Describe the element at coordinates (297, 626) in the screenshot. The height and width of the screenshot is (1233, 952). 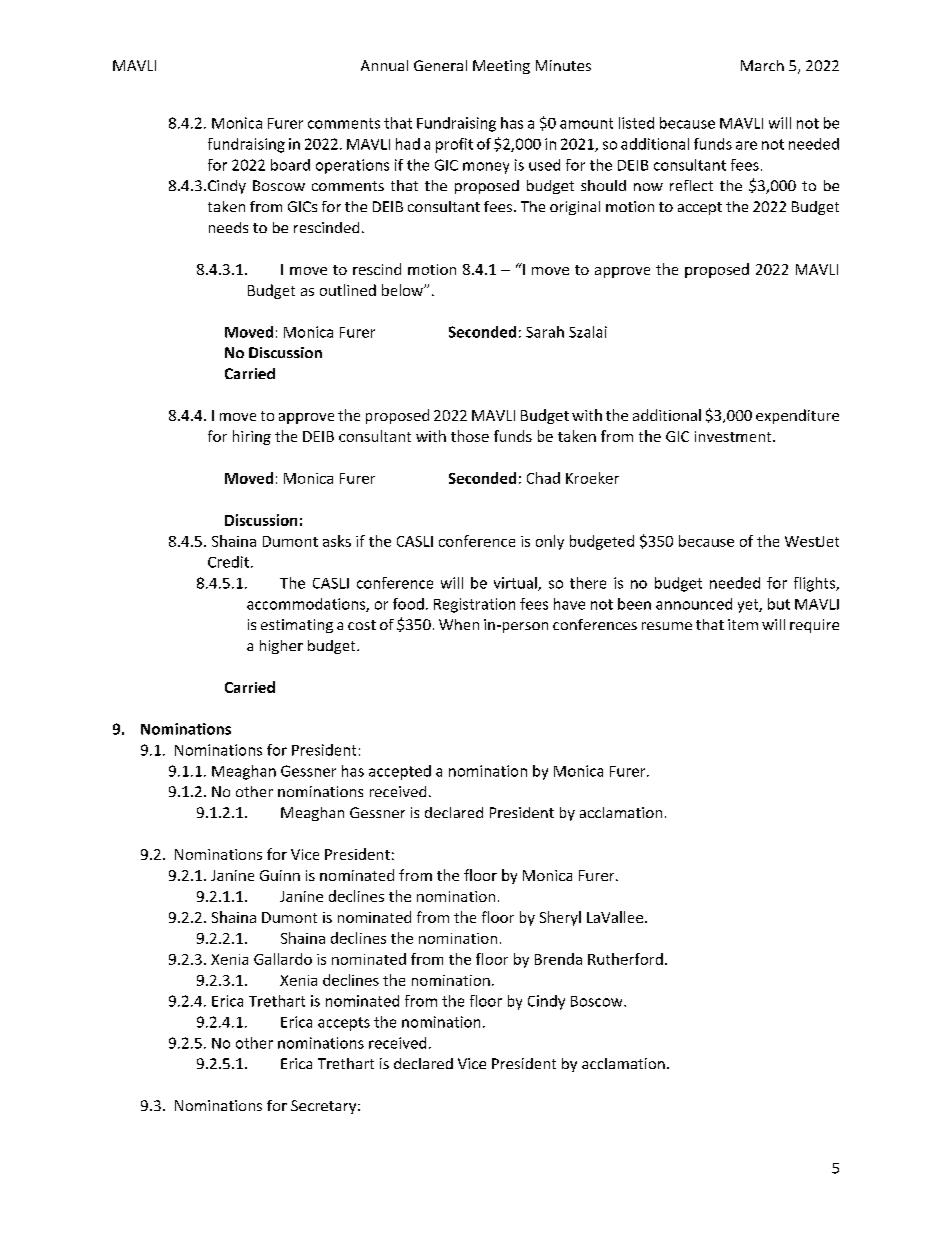
I see `estimating` at that location.
